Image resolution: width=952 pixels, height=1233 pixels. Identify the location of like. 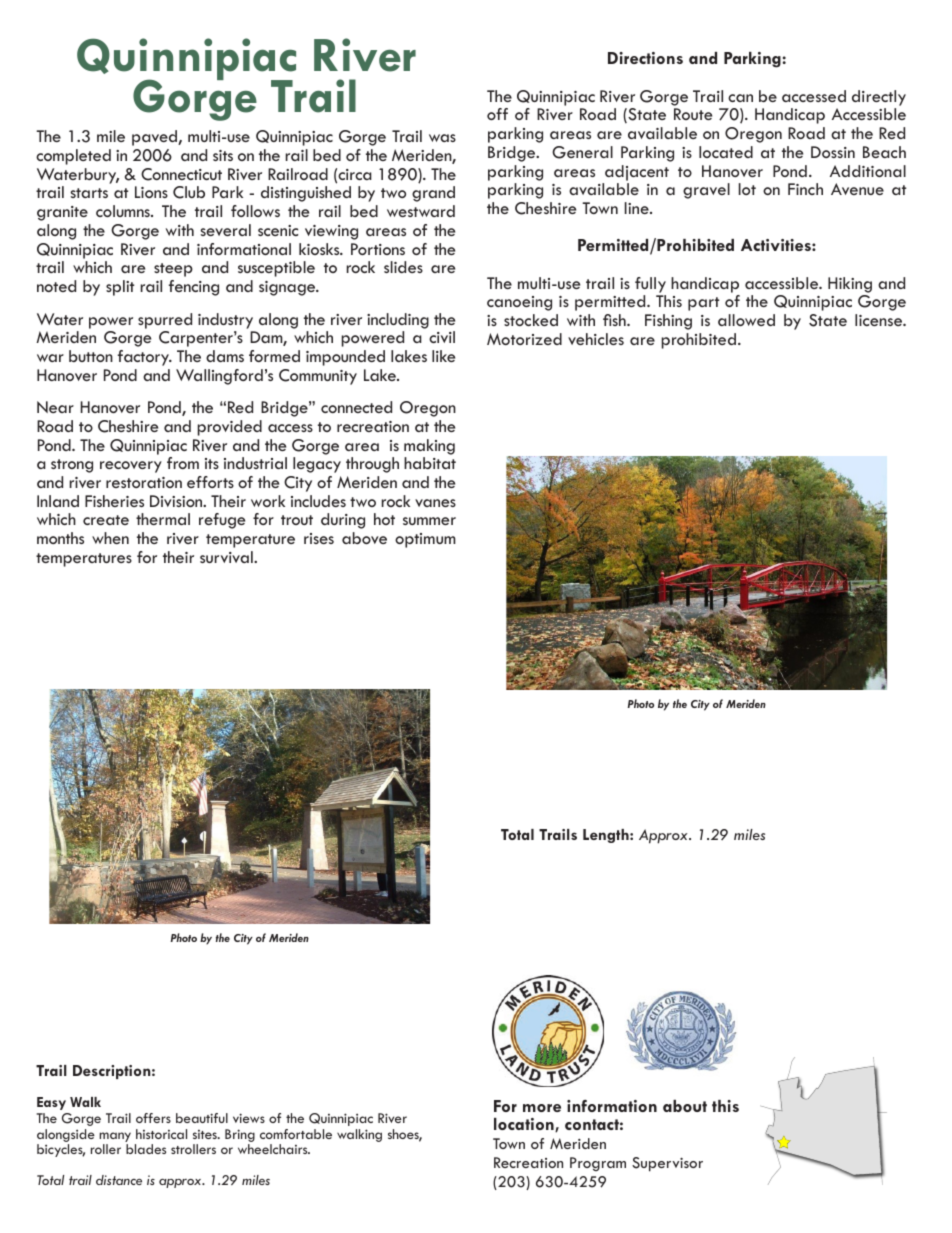
(443, 356).
